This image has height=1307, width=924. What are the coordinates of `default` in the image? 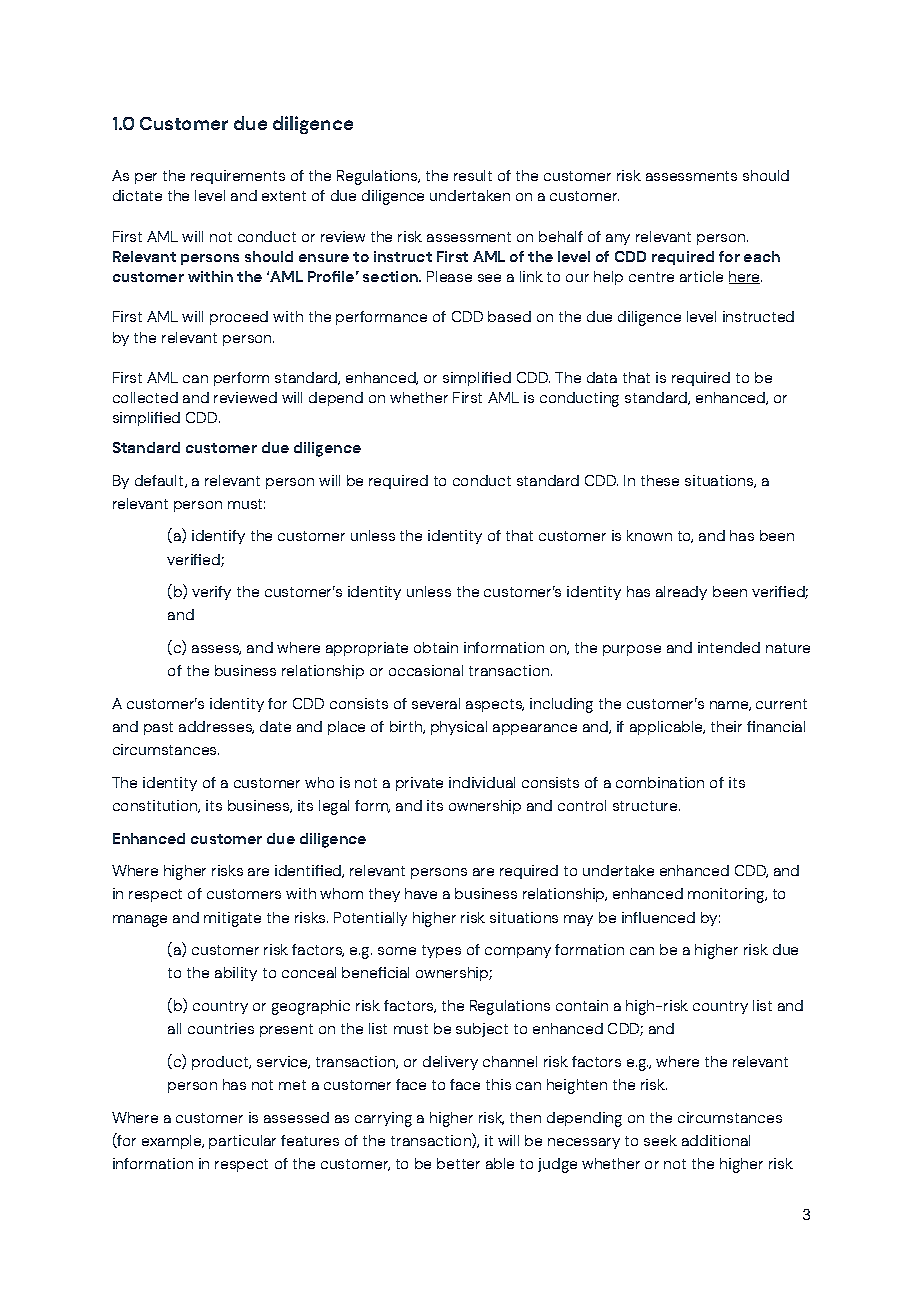 It's located at (160, 481).
